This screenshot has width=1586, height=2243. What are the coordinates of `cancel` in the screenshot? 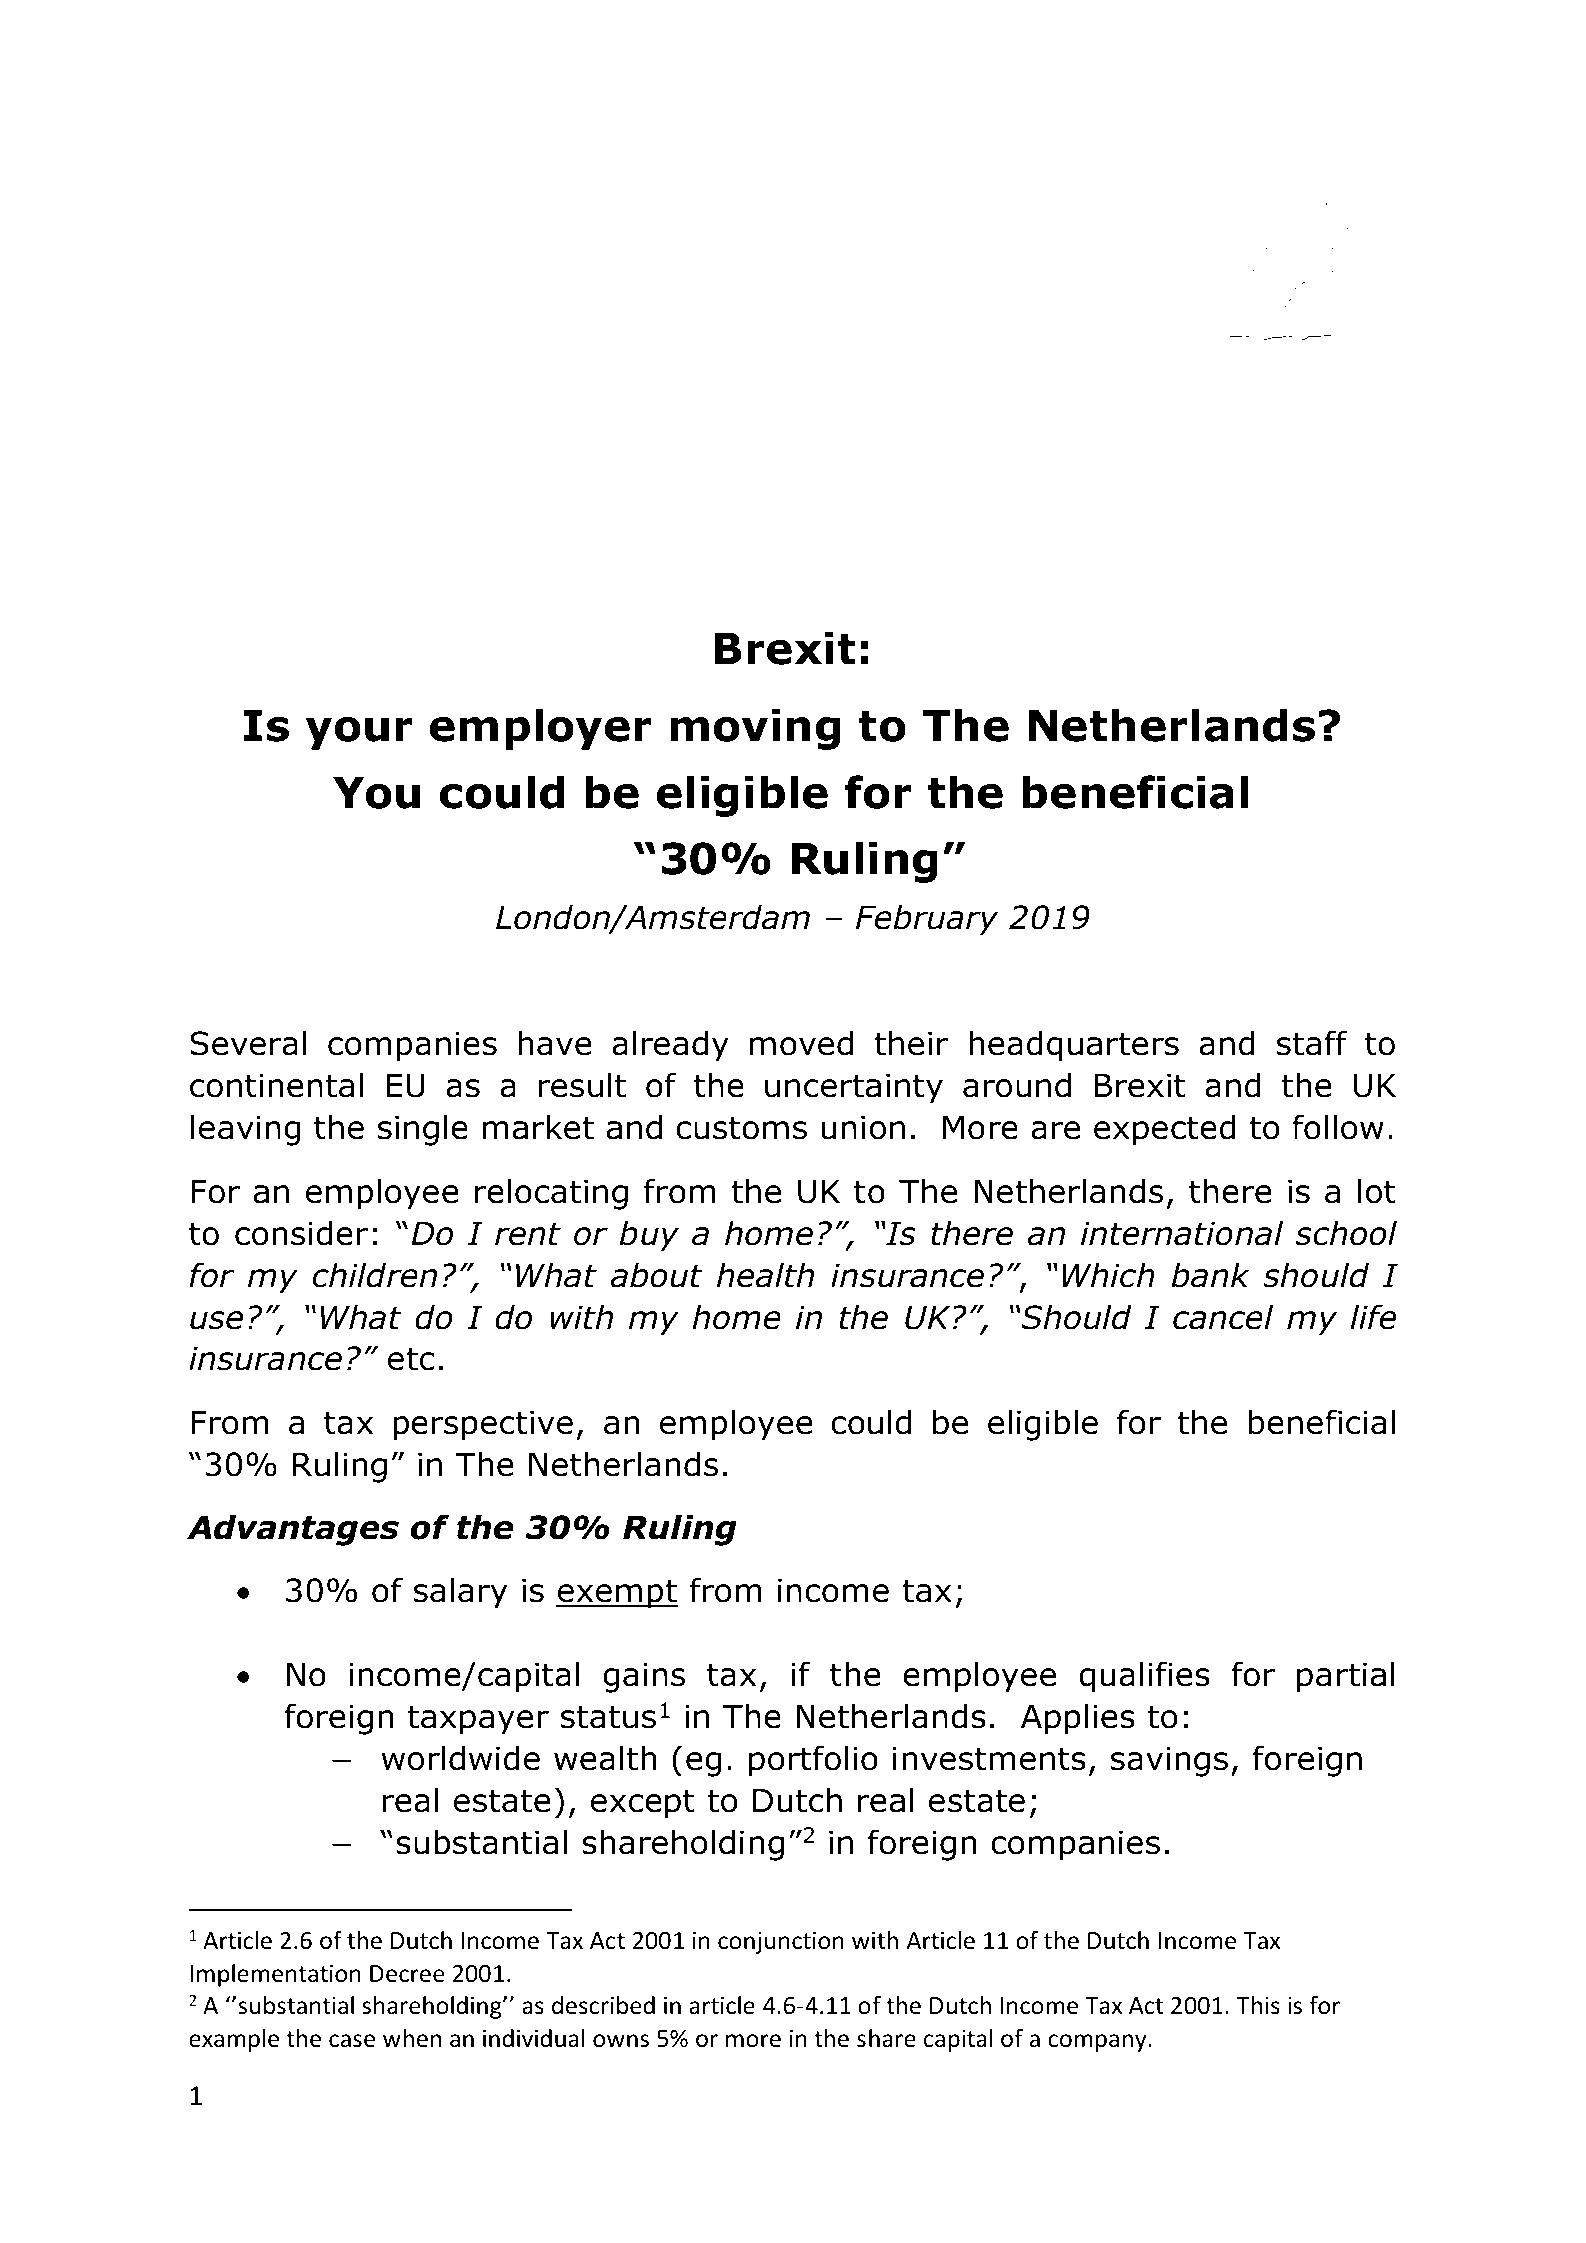 It's located at (1223, 1317).
